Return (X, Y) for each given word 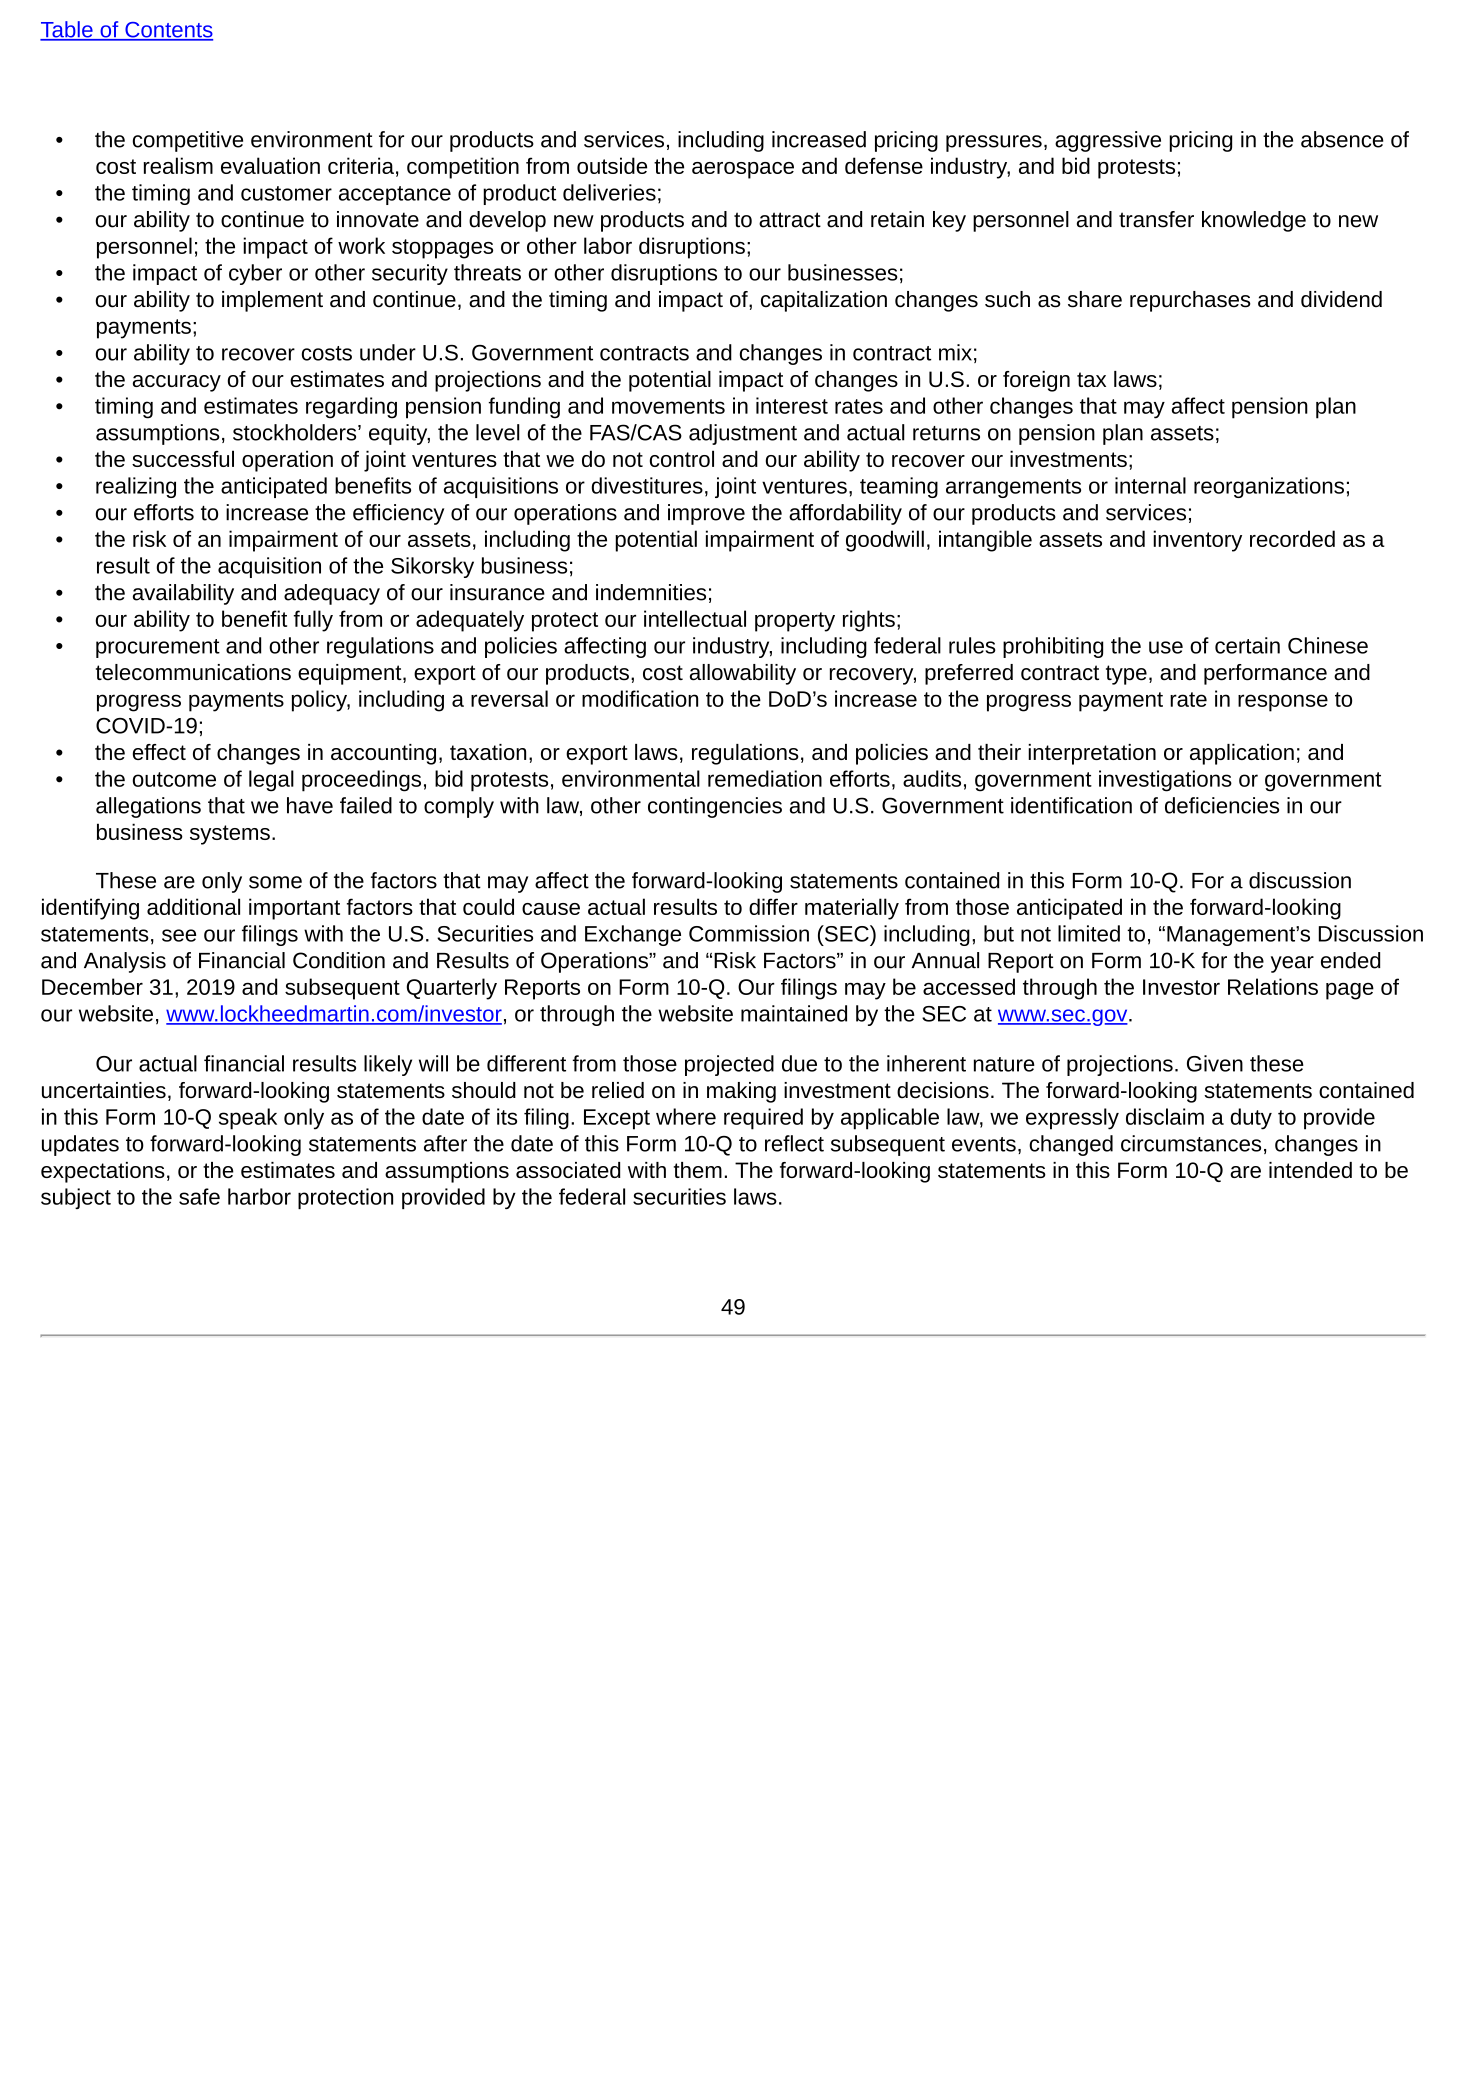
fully (313, 621)
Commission (749, 933)
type (1126, 675)
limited (1089, 933)
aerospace (743, 170)
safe (199, 1196)
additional (193, 906)
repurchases (1190, 301)
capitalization (824, 301)
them (698, 1170)
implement (272, 301)
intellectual (695, 618)
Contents (168, 31)
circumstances (1191, 1143)
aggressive (1108, 141)
